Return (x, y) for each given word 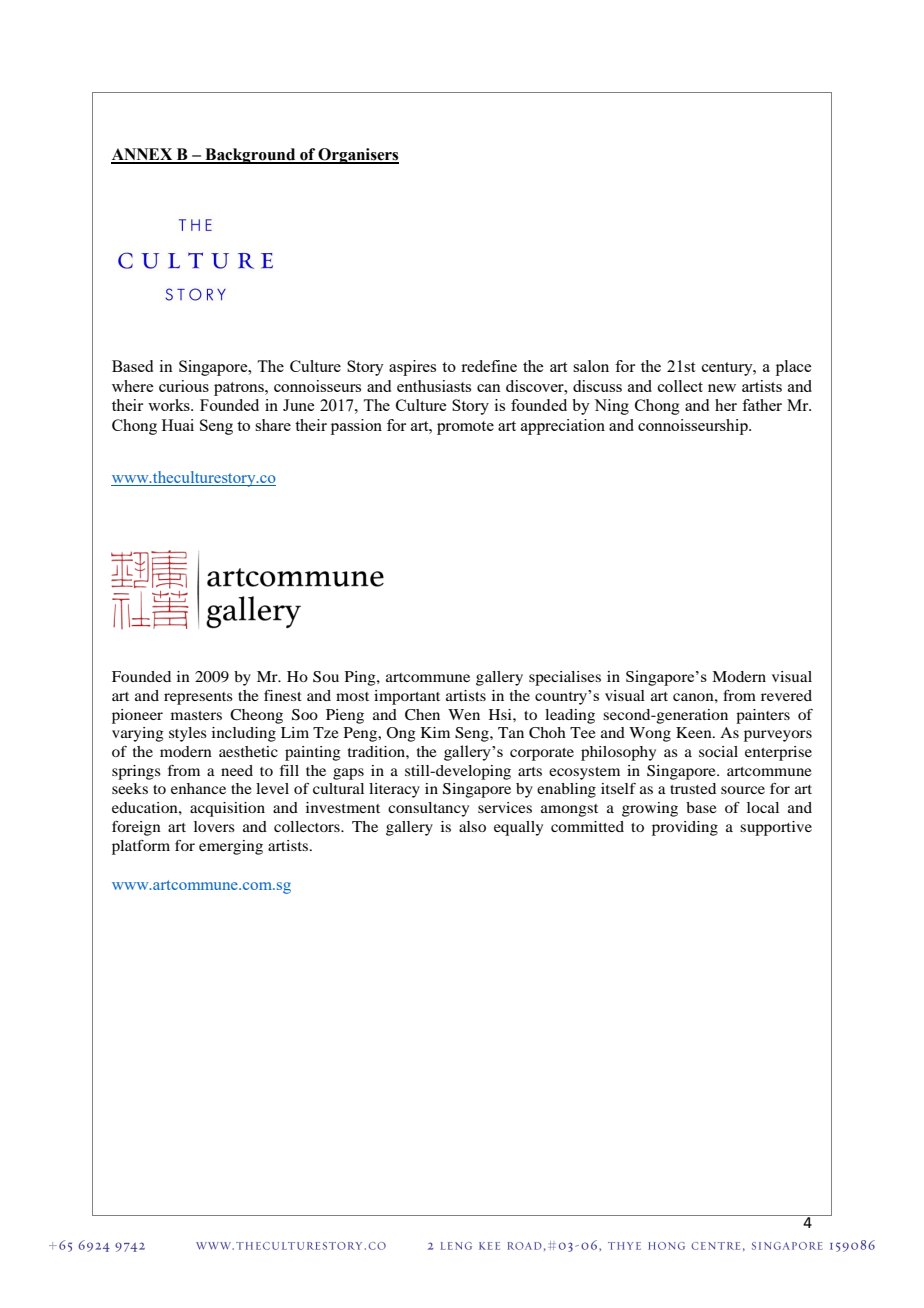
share (273, 425)
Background (250, 156)
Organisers (358, 156)
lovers (214, 826)
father (762, 405)
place (793, 368)
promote (465, 428)
